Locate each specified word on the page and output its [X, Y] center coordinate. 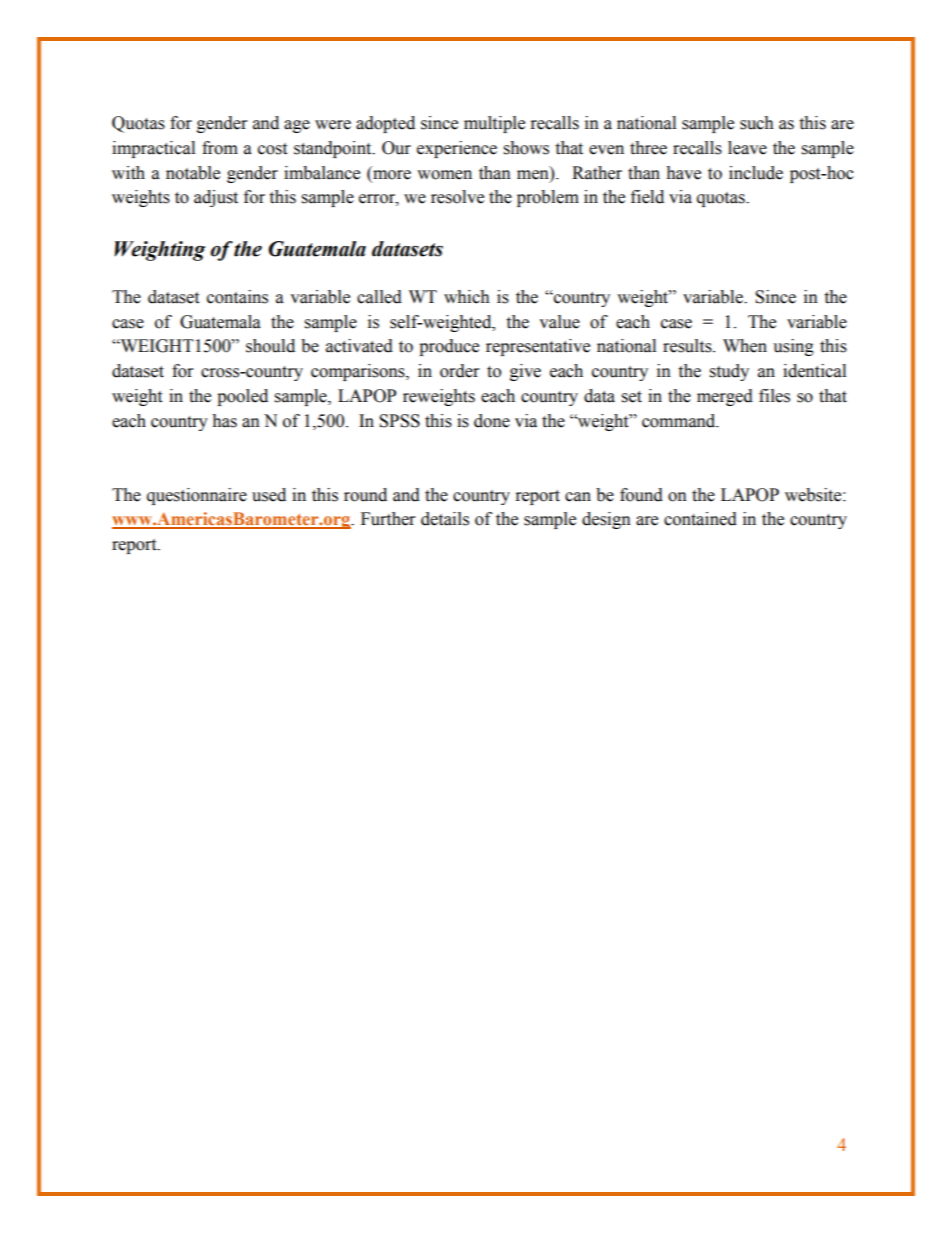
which [467, 297]
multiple [494, 124]
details [445, 519]
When [745, 346]
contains [237, 297]
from [220, 148]
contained [700, 519]
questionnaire [197, 496]
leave [747, 148]
